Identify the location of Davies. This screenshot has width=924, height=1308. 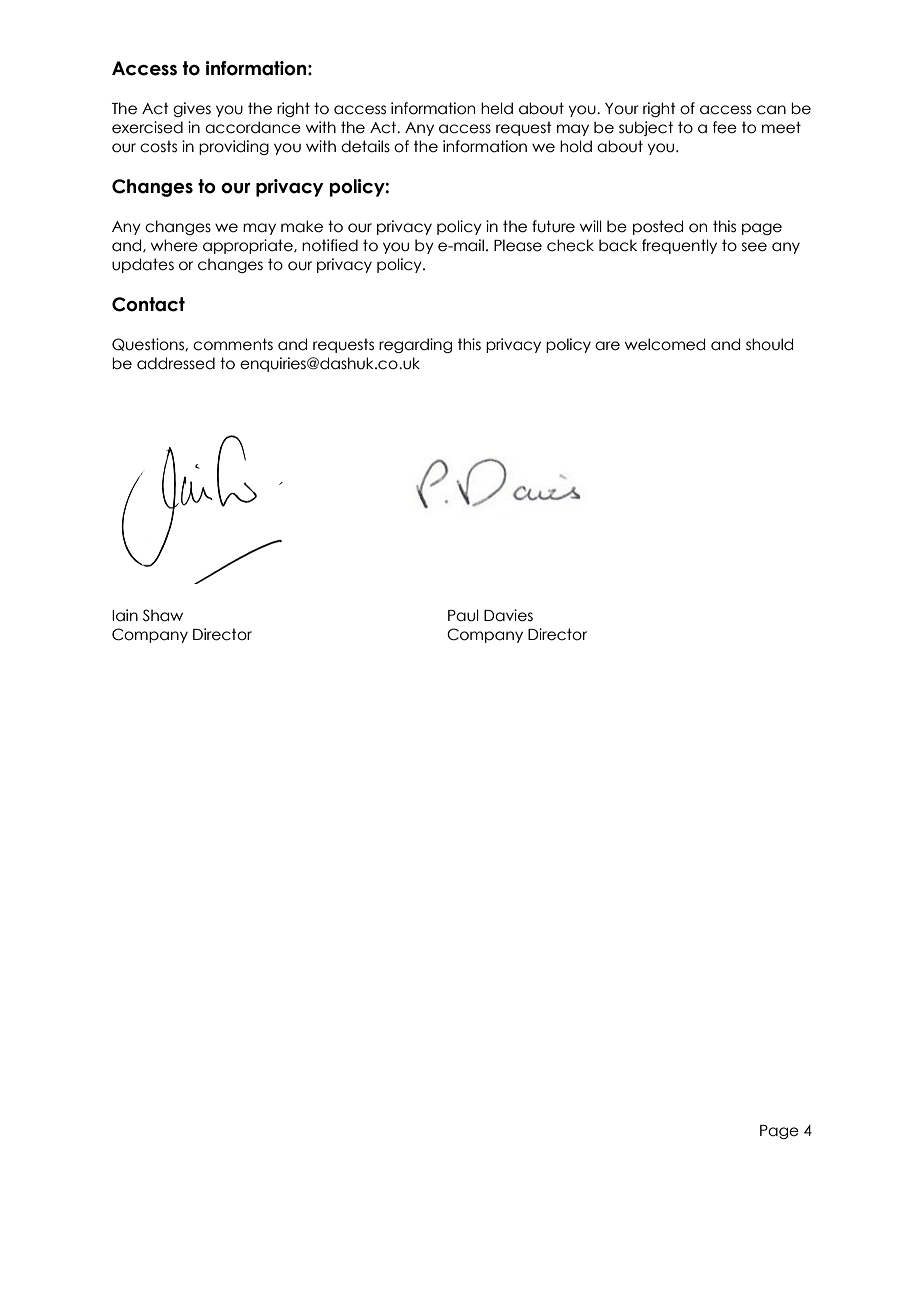
(508, 615).
